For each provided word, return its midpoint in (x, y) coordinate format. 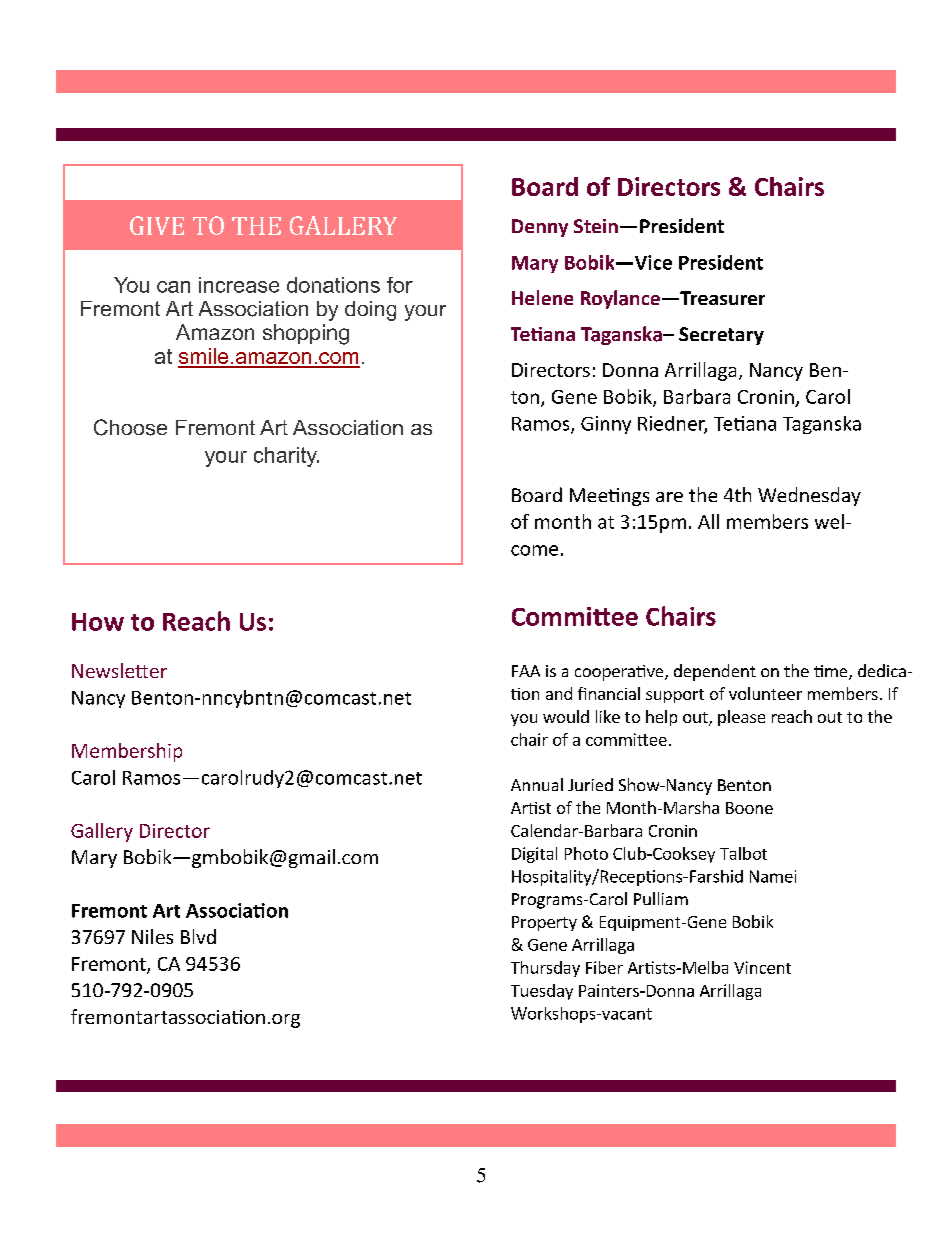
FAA (526, 671)
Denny (540, 228)
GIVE (157, 225)
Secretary (721, 336)
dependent (715, 672)
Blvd (198, 936)
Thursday (545, 969)
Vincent (762, 967)
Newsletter (119, 670)
